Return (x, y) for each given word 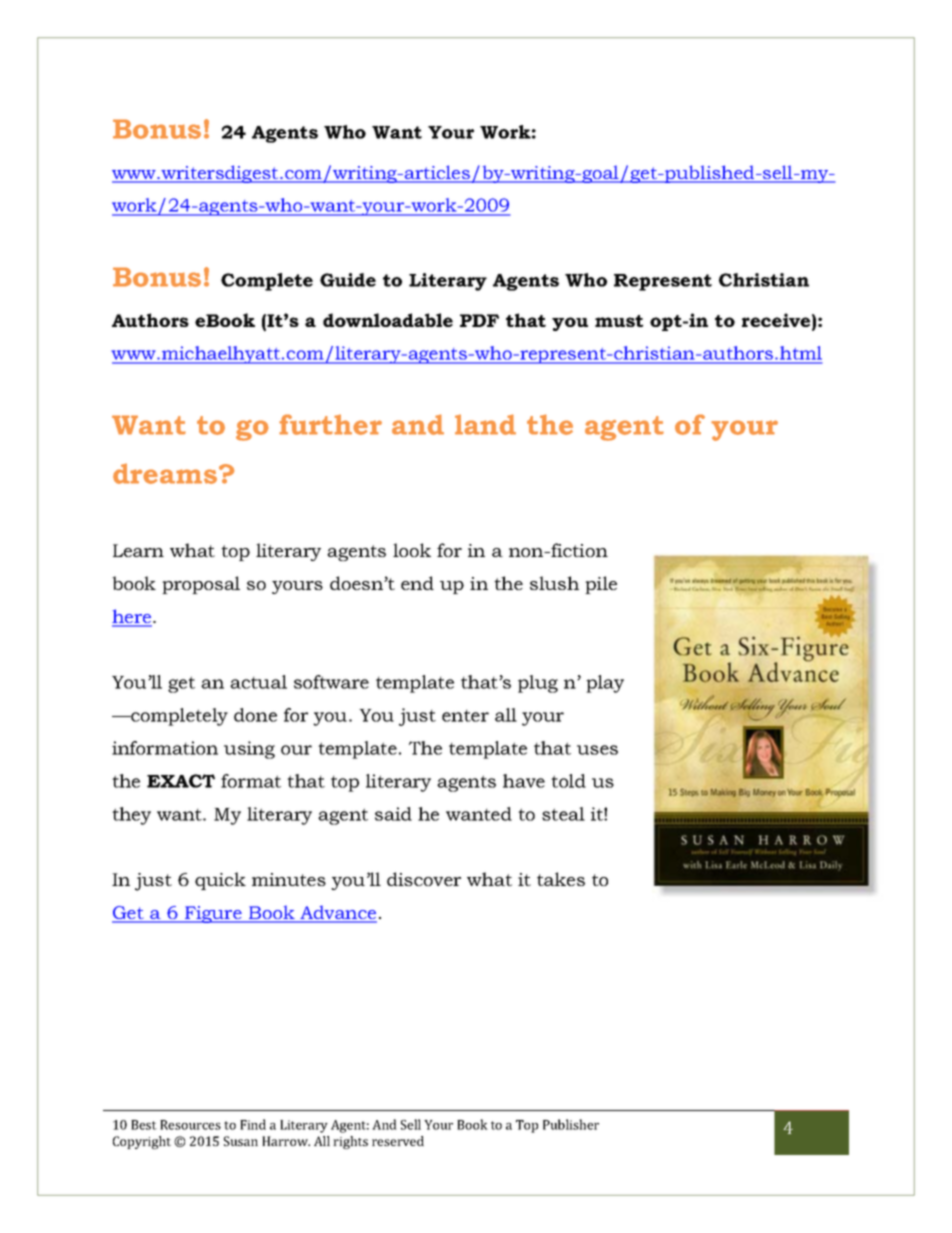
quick (220, 881)
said (393, 814)
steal (563, 814)
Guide (348, 280)
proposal (201, 585)
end (417, 583)
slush (554, 583)
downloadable (388, 320)
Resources (190, 1125)
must (619, 321)
